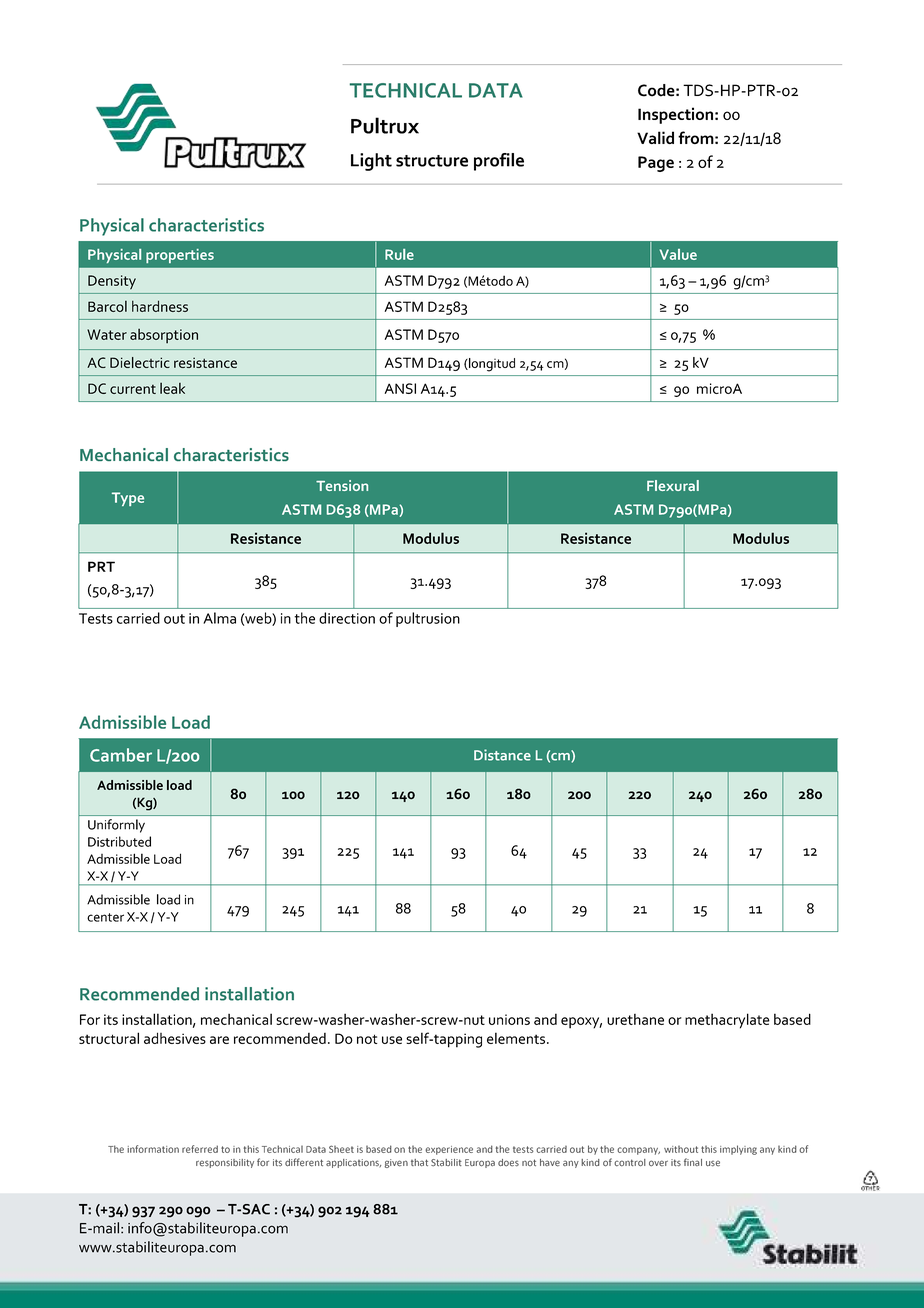  What do you see at coordinates (656, 164) in the page?
I see `Page` at bounding box center [656, 164].
